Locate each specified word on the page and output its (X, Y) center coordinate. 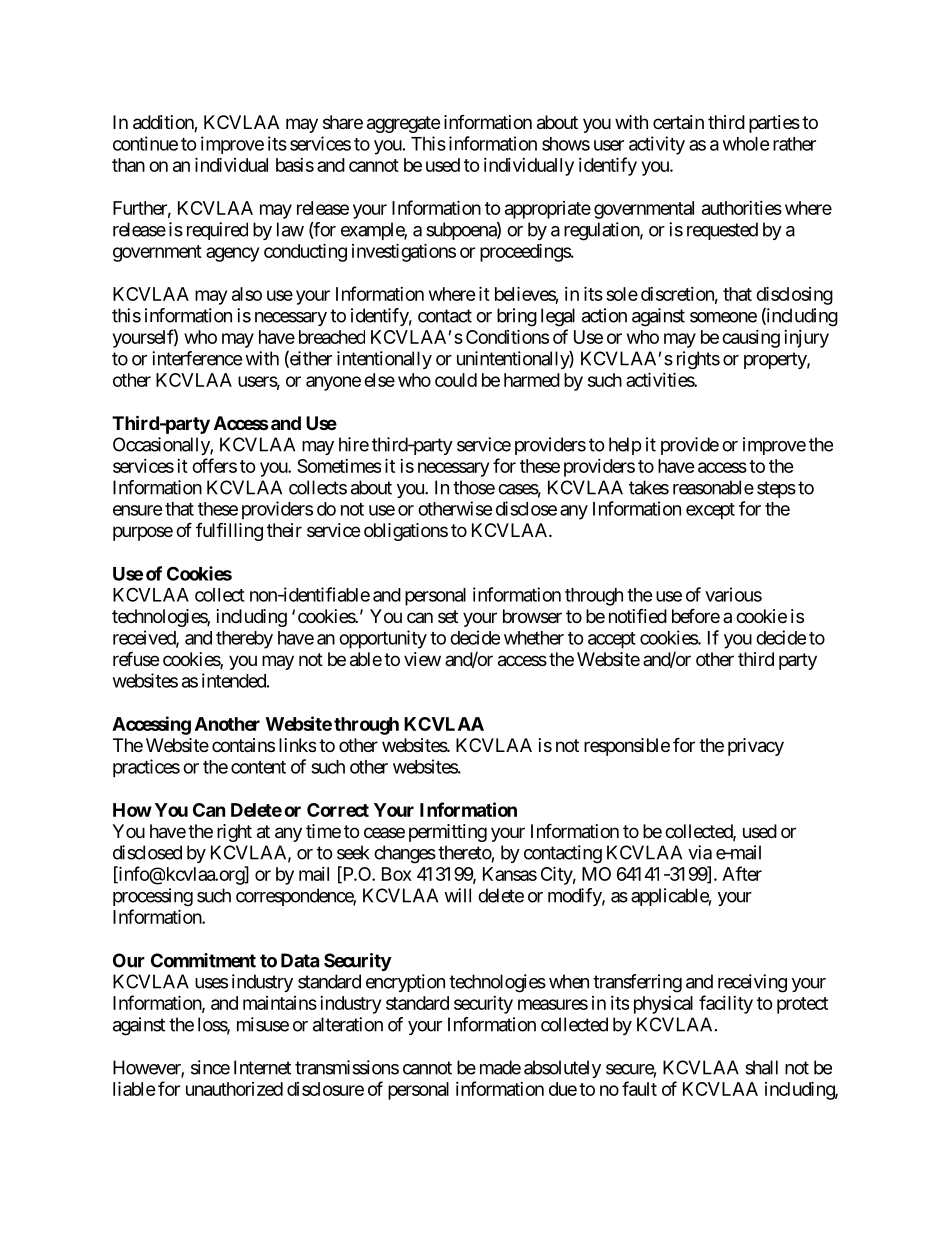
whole (746, 144)
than (128, 165)
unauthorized (234, 1089)
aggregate (403, 124)
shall (761, 1067)
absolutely (562, 1069)
